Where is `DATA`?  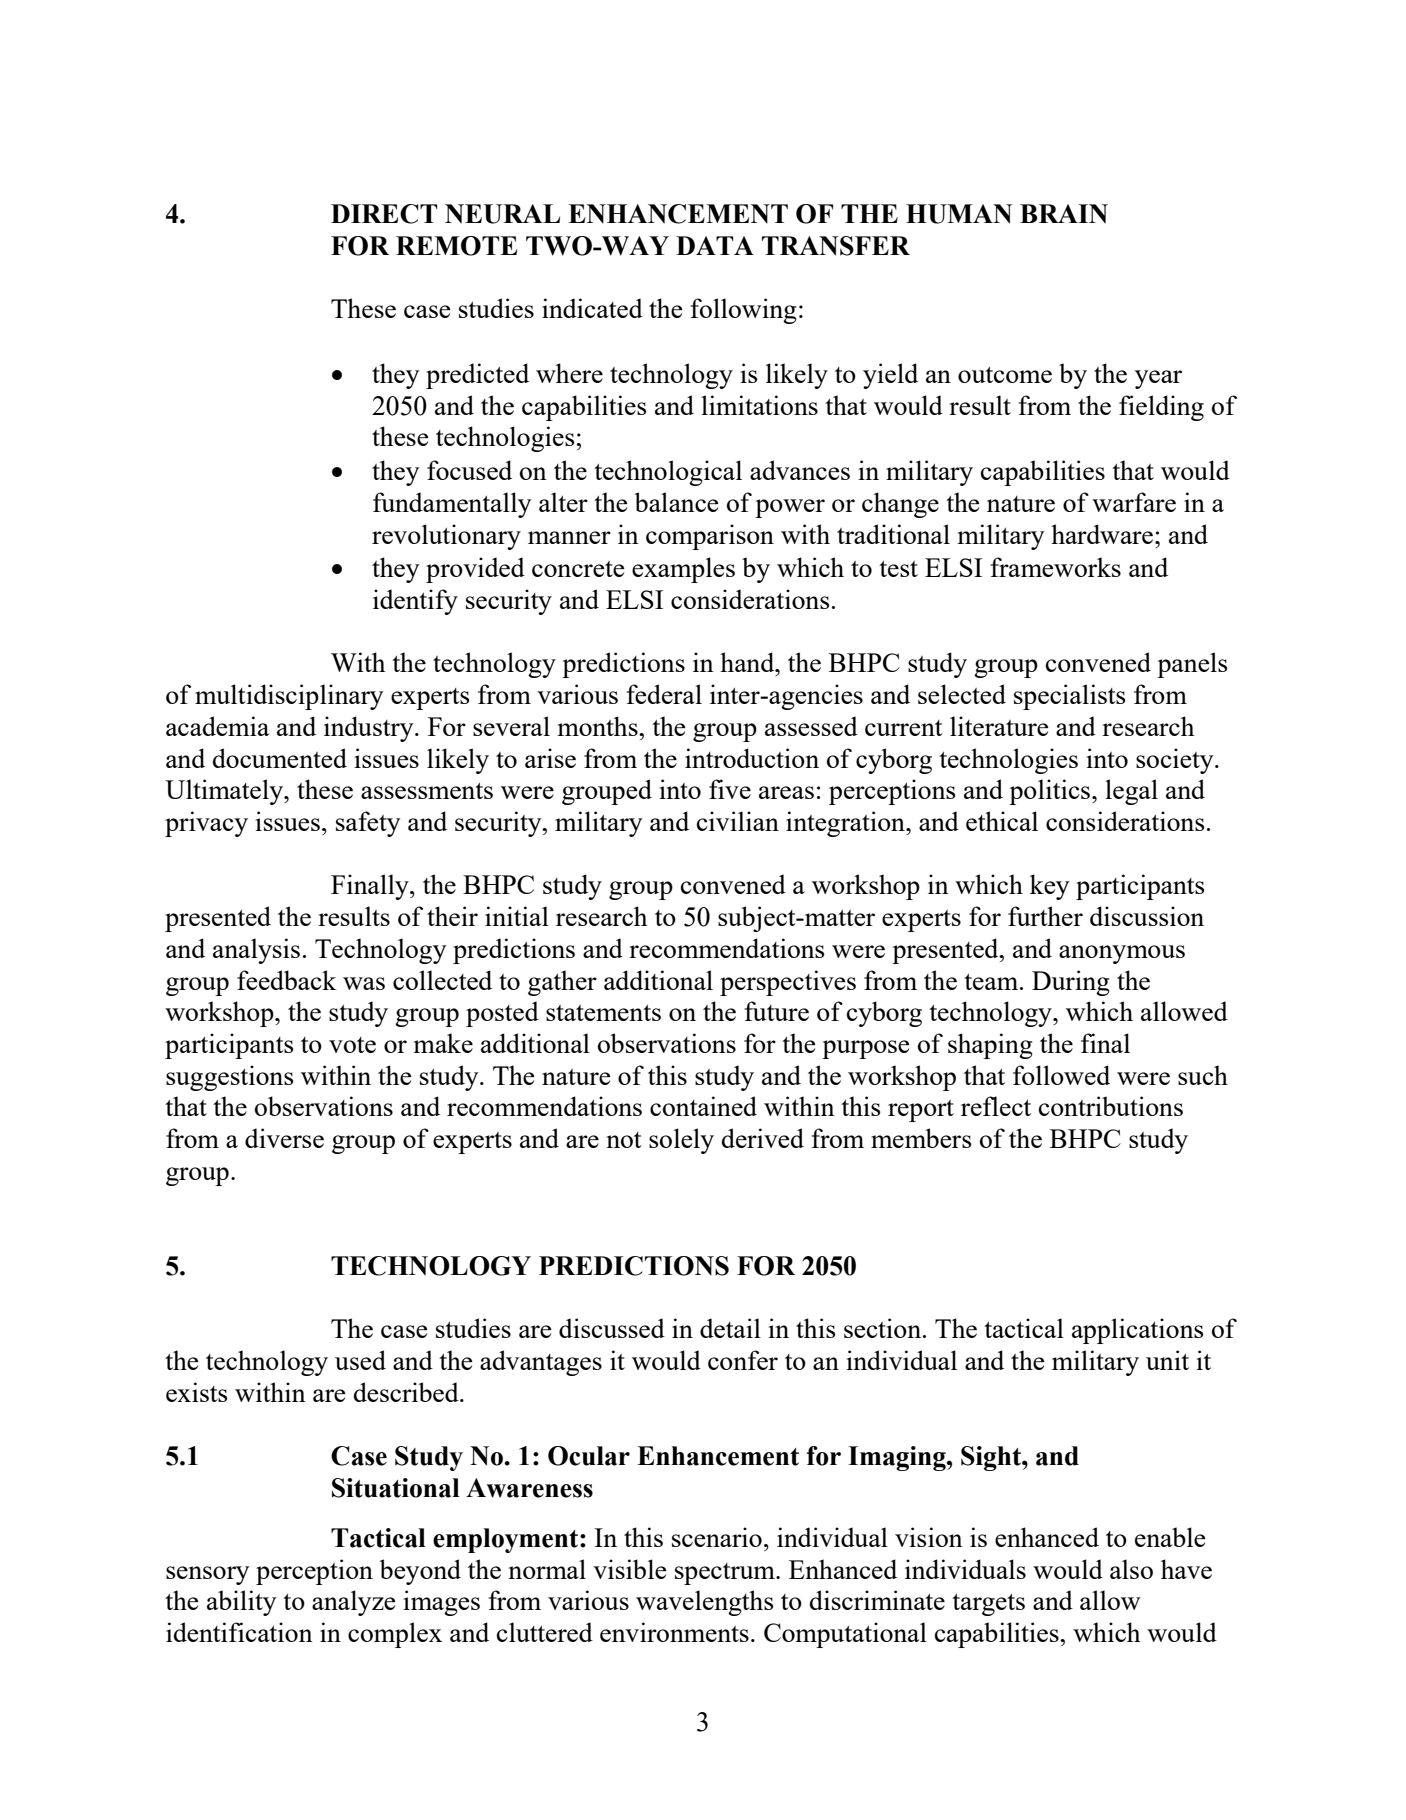
DATA is located at coordinates (715, 245).
